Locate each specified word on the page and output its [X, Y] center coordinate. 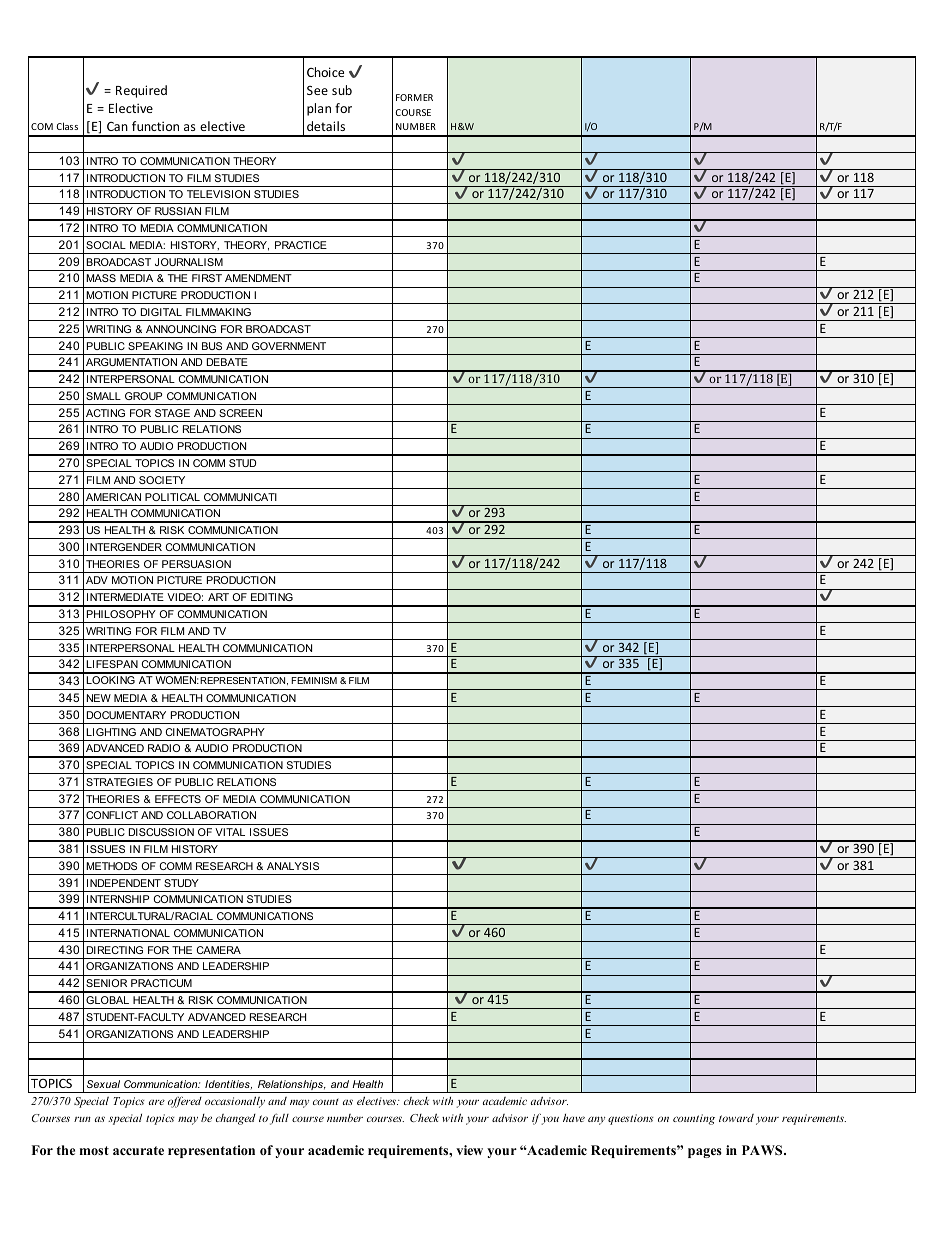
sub [342, 90]
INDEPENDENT [124, 883]
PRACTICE [301, 245]
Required [141, 91]
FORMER [414, 97]
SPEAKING [155, 346]
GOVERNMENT [289, 346]
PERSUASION [196, 564]
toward [736, 1118]
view [469, 1150]
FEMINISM [314, 680]
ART [218, 597]
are [157, 1102]
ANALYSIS [293, 866]
